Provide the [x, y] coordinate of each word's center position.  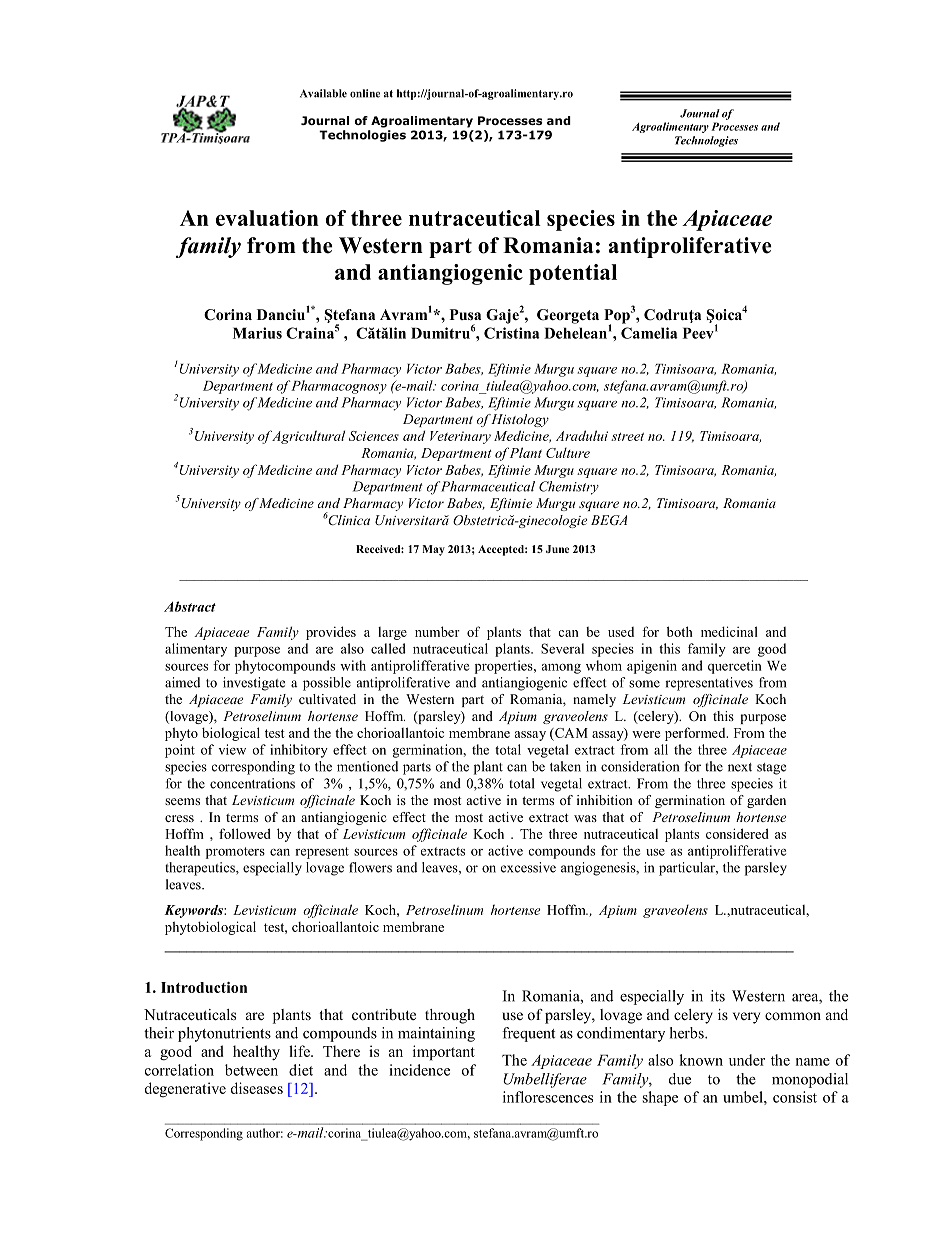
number [437, 631]
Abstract [190, 606]
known [701, 1060]
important [444, 1053]
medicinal [729, 631]
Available [323, 93]
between [251, 1070]
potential [573, 274]
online [365, 93]
